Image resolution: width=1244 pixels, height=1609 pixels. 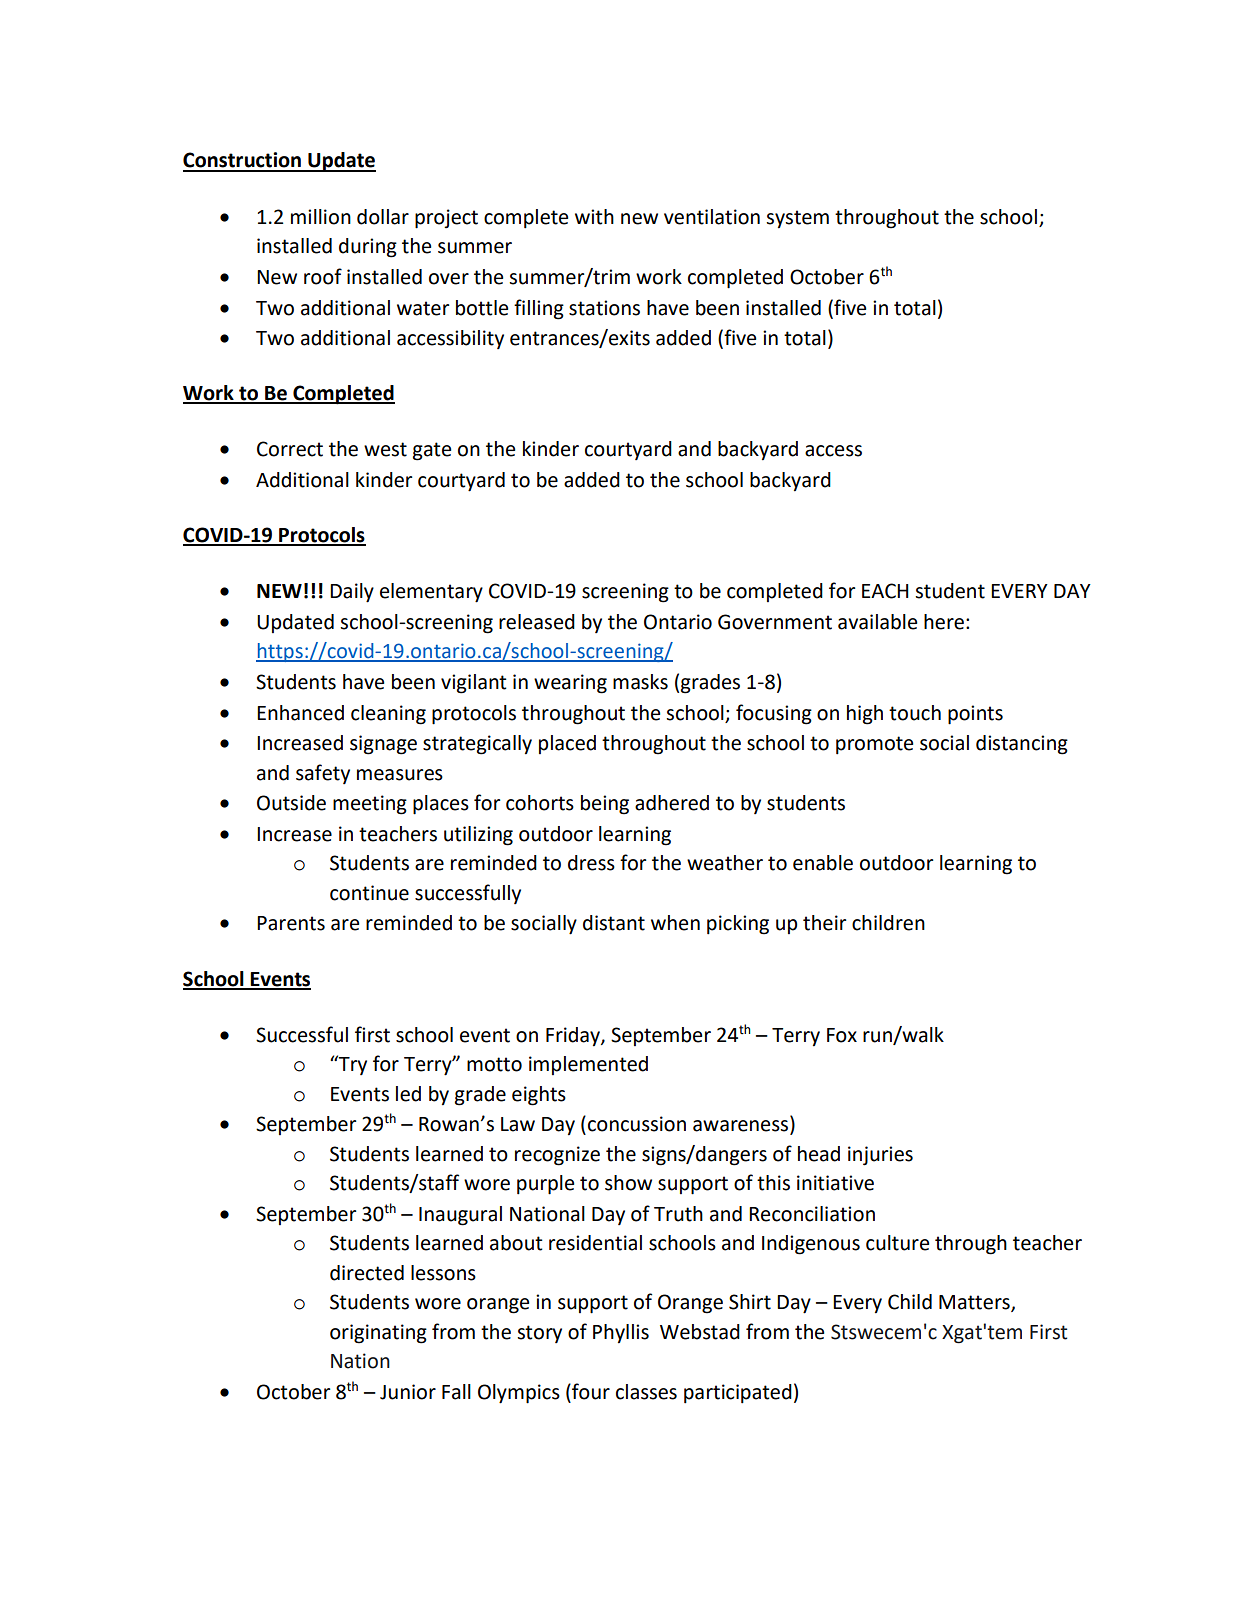 What do you see at coordinates (712, 217) in the screenshot?
I see `ventilation` at bounding box center [712, 217].
